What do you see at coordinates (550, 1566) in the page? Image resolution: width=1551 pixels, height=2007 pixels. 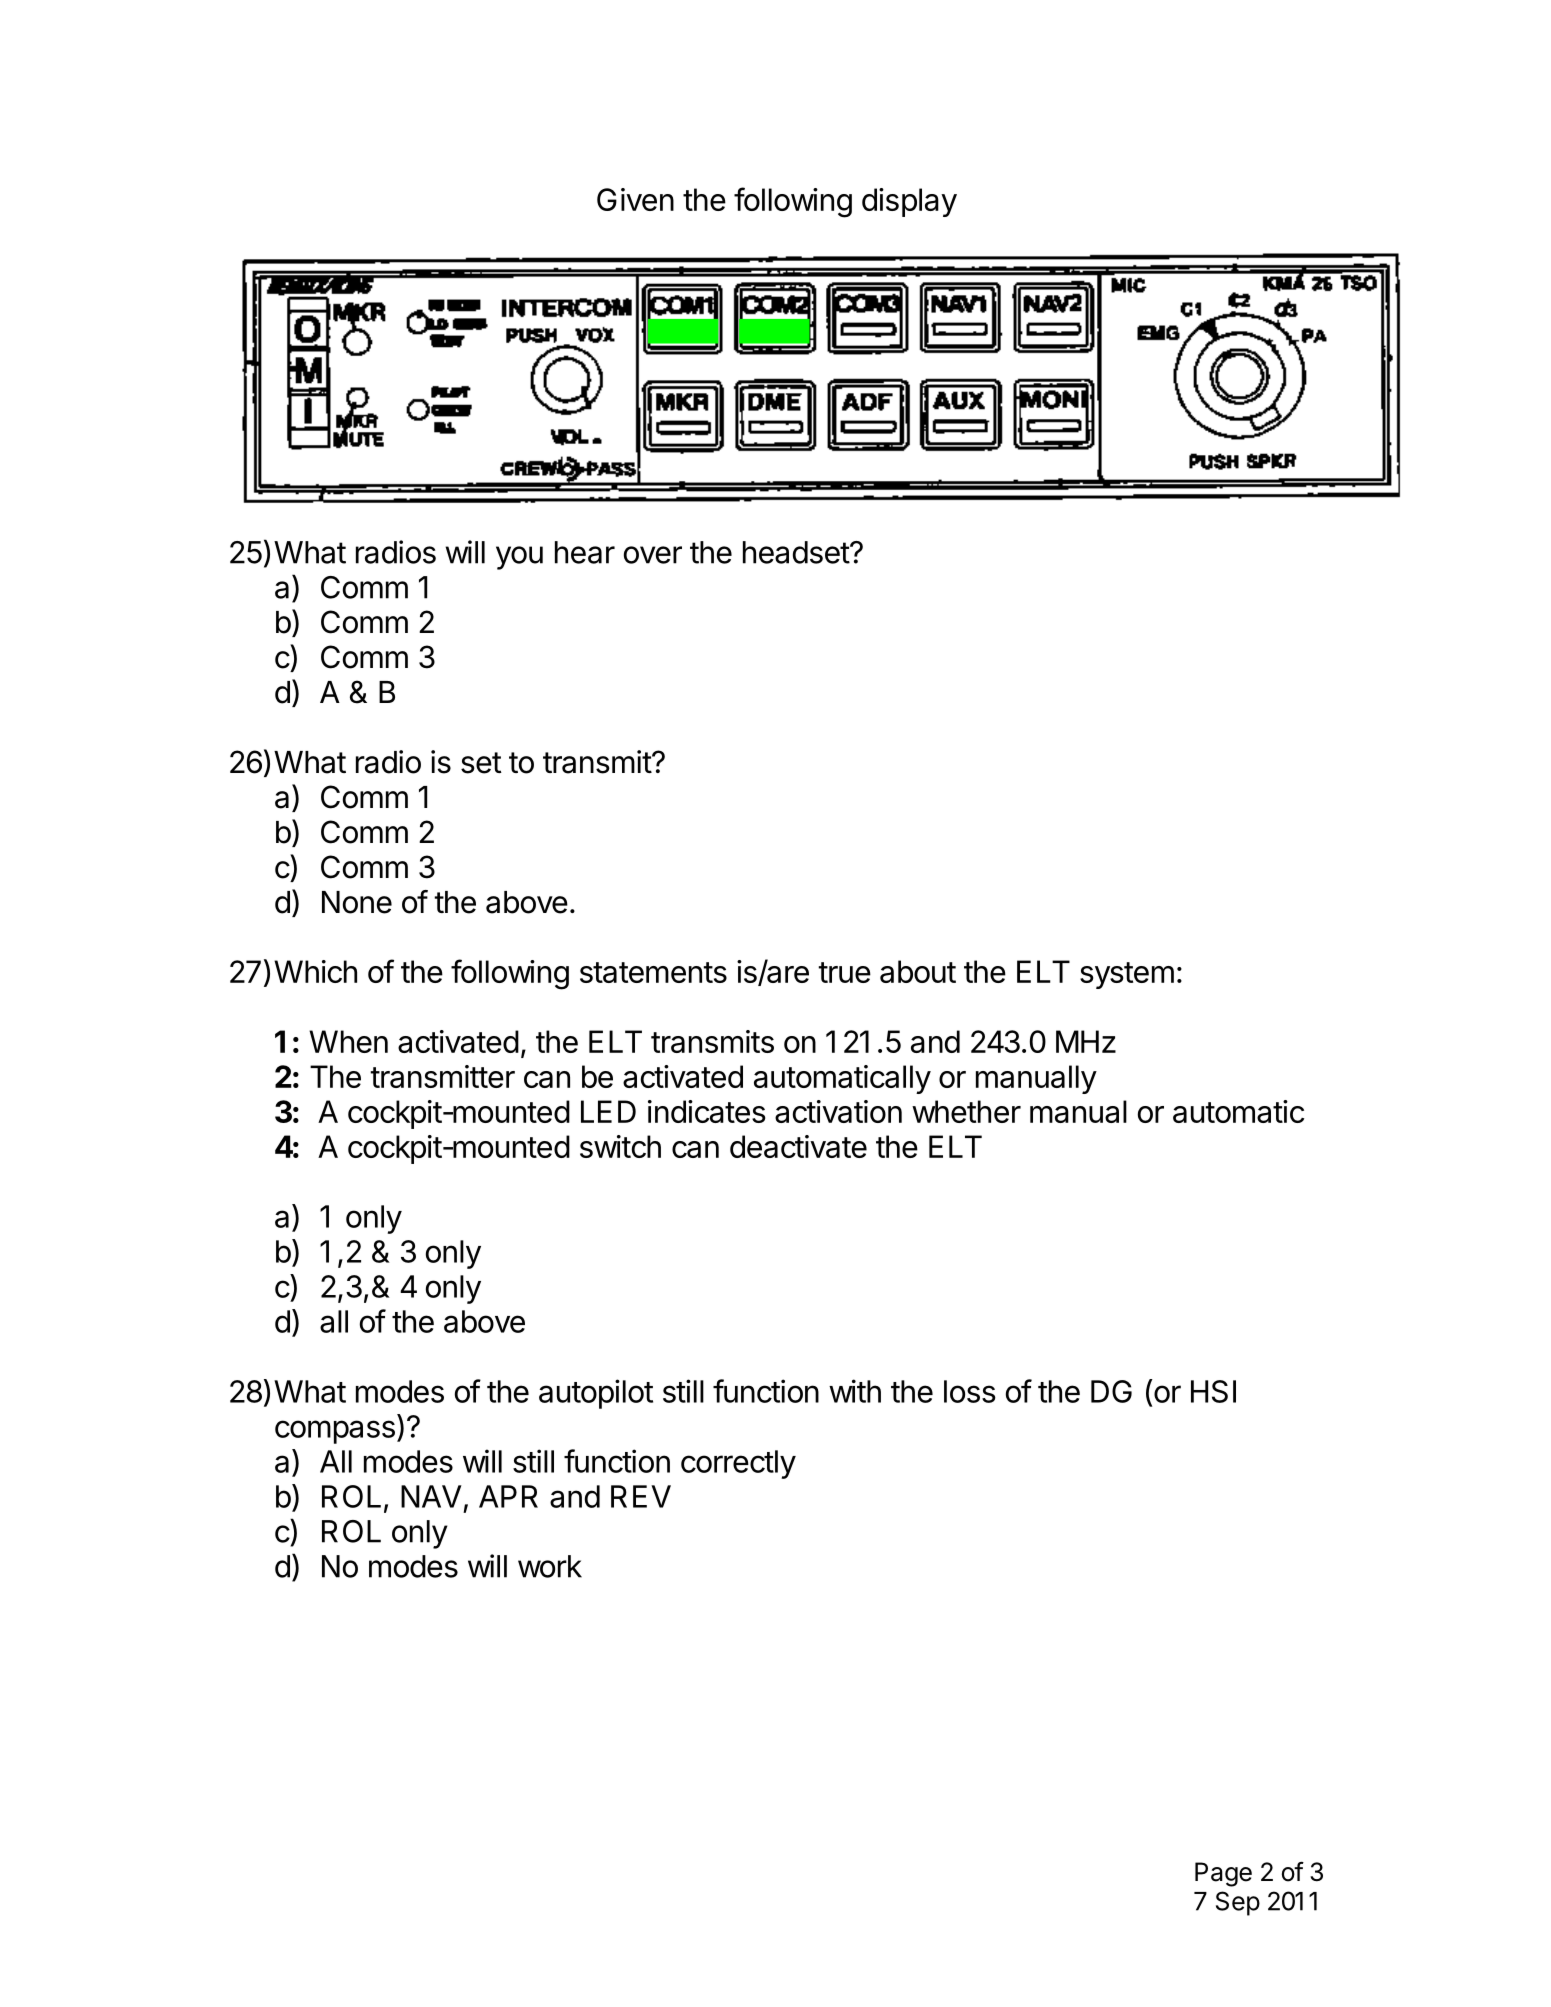 I see `work` at bounding box center [550, 1566].
